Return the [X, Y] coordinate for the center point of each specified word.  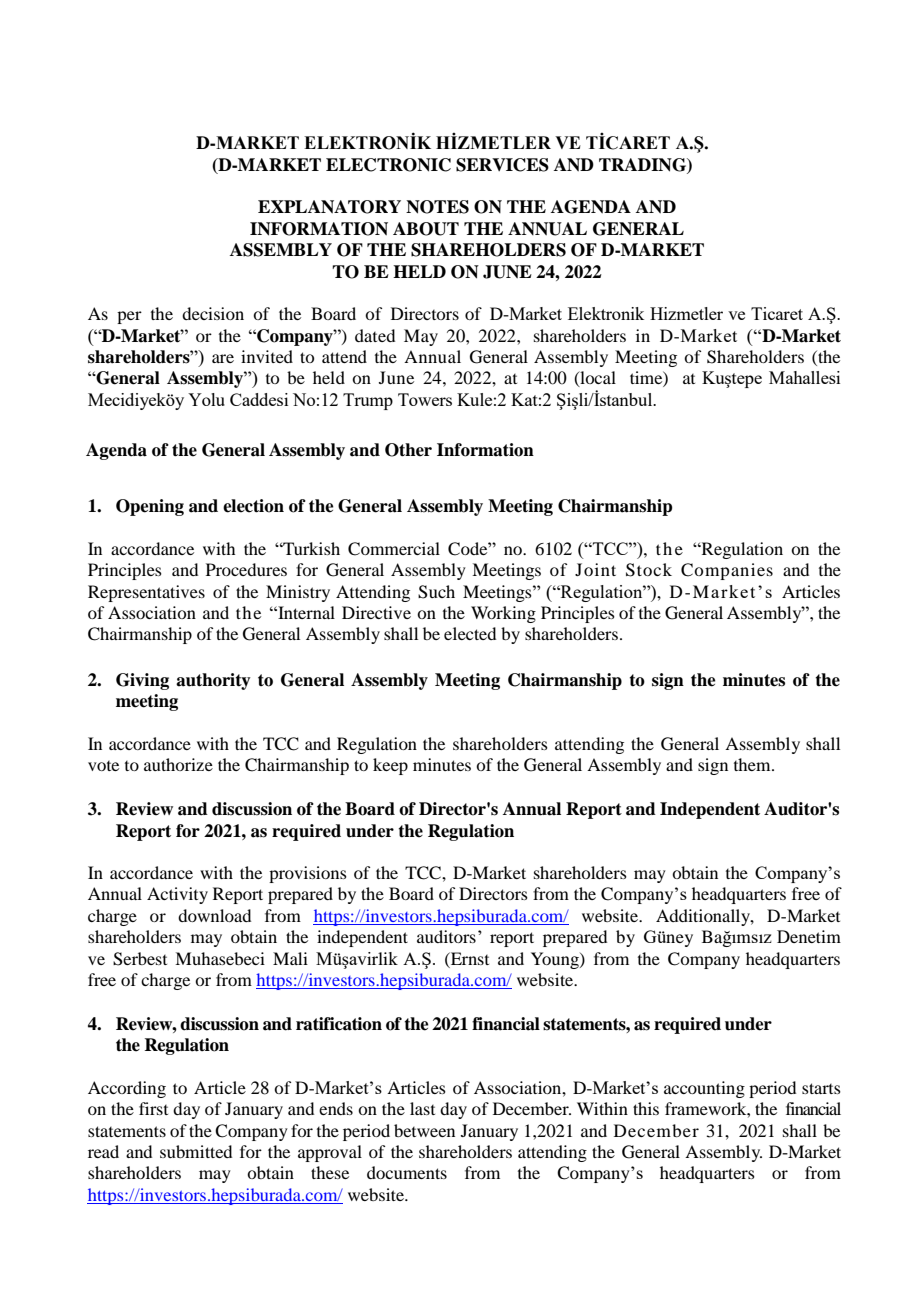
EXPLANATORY [329, 207]
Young [556, 960]
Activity [177, 895]
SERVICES [502, 165]
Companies [727, 571]
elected [470, 633]
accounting [704, 1089]
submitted [196, 1151]
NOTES [437, 207]
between [424, 1130]
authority [213, 681]
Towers [425, 399]
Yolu [206, 399]
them [753, 764]
